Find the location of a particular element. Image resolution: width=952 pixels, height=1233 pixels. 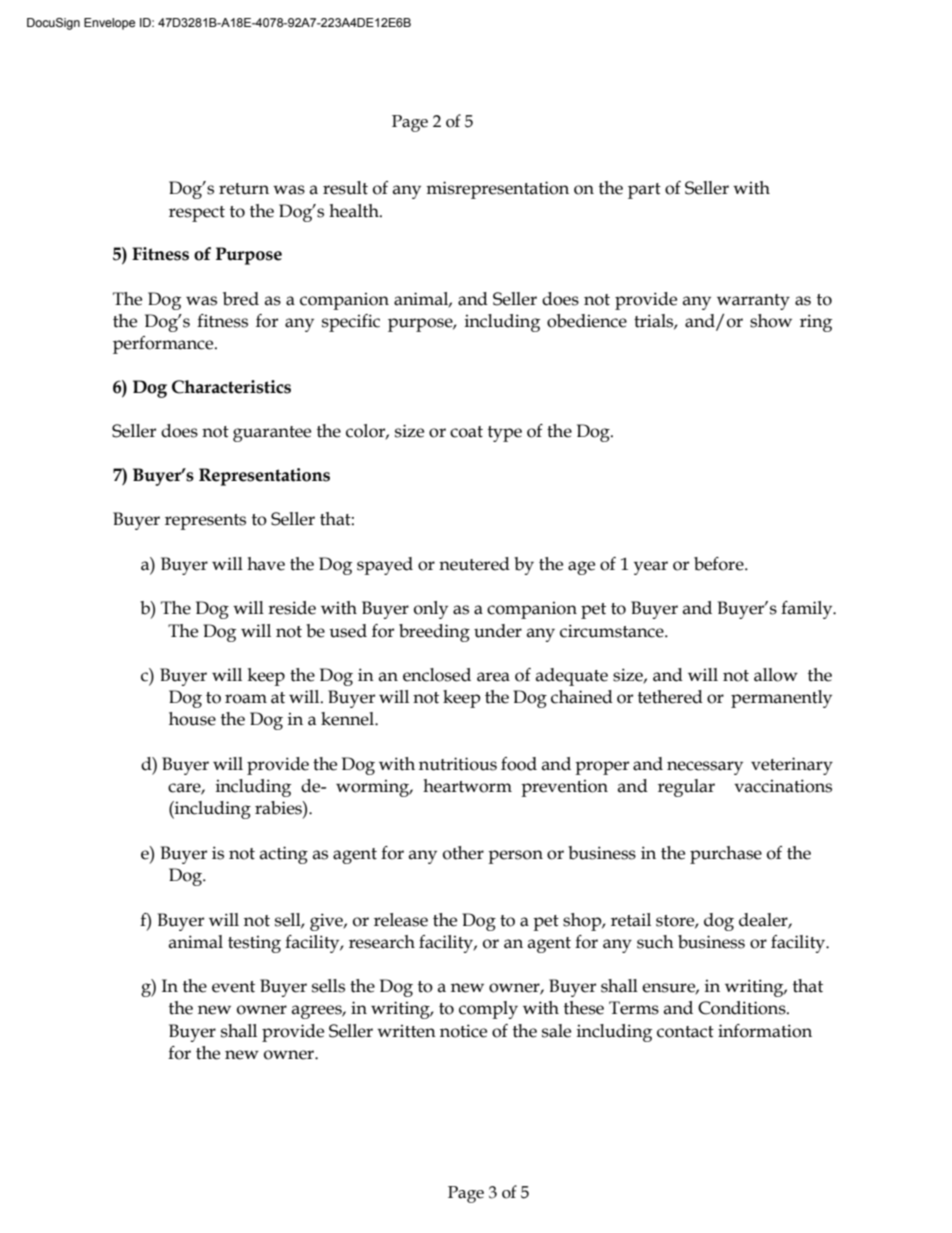

testing is located at coordinates (254, 944).
